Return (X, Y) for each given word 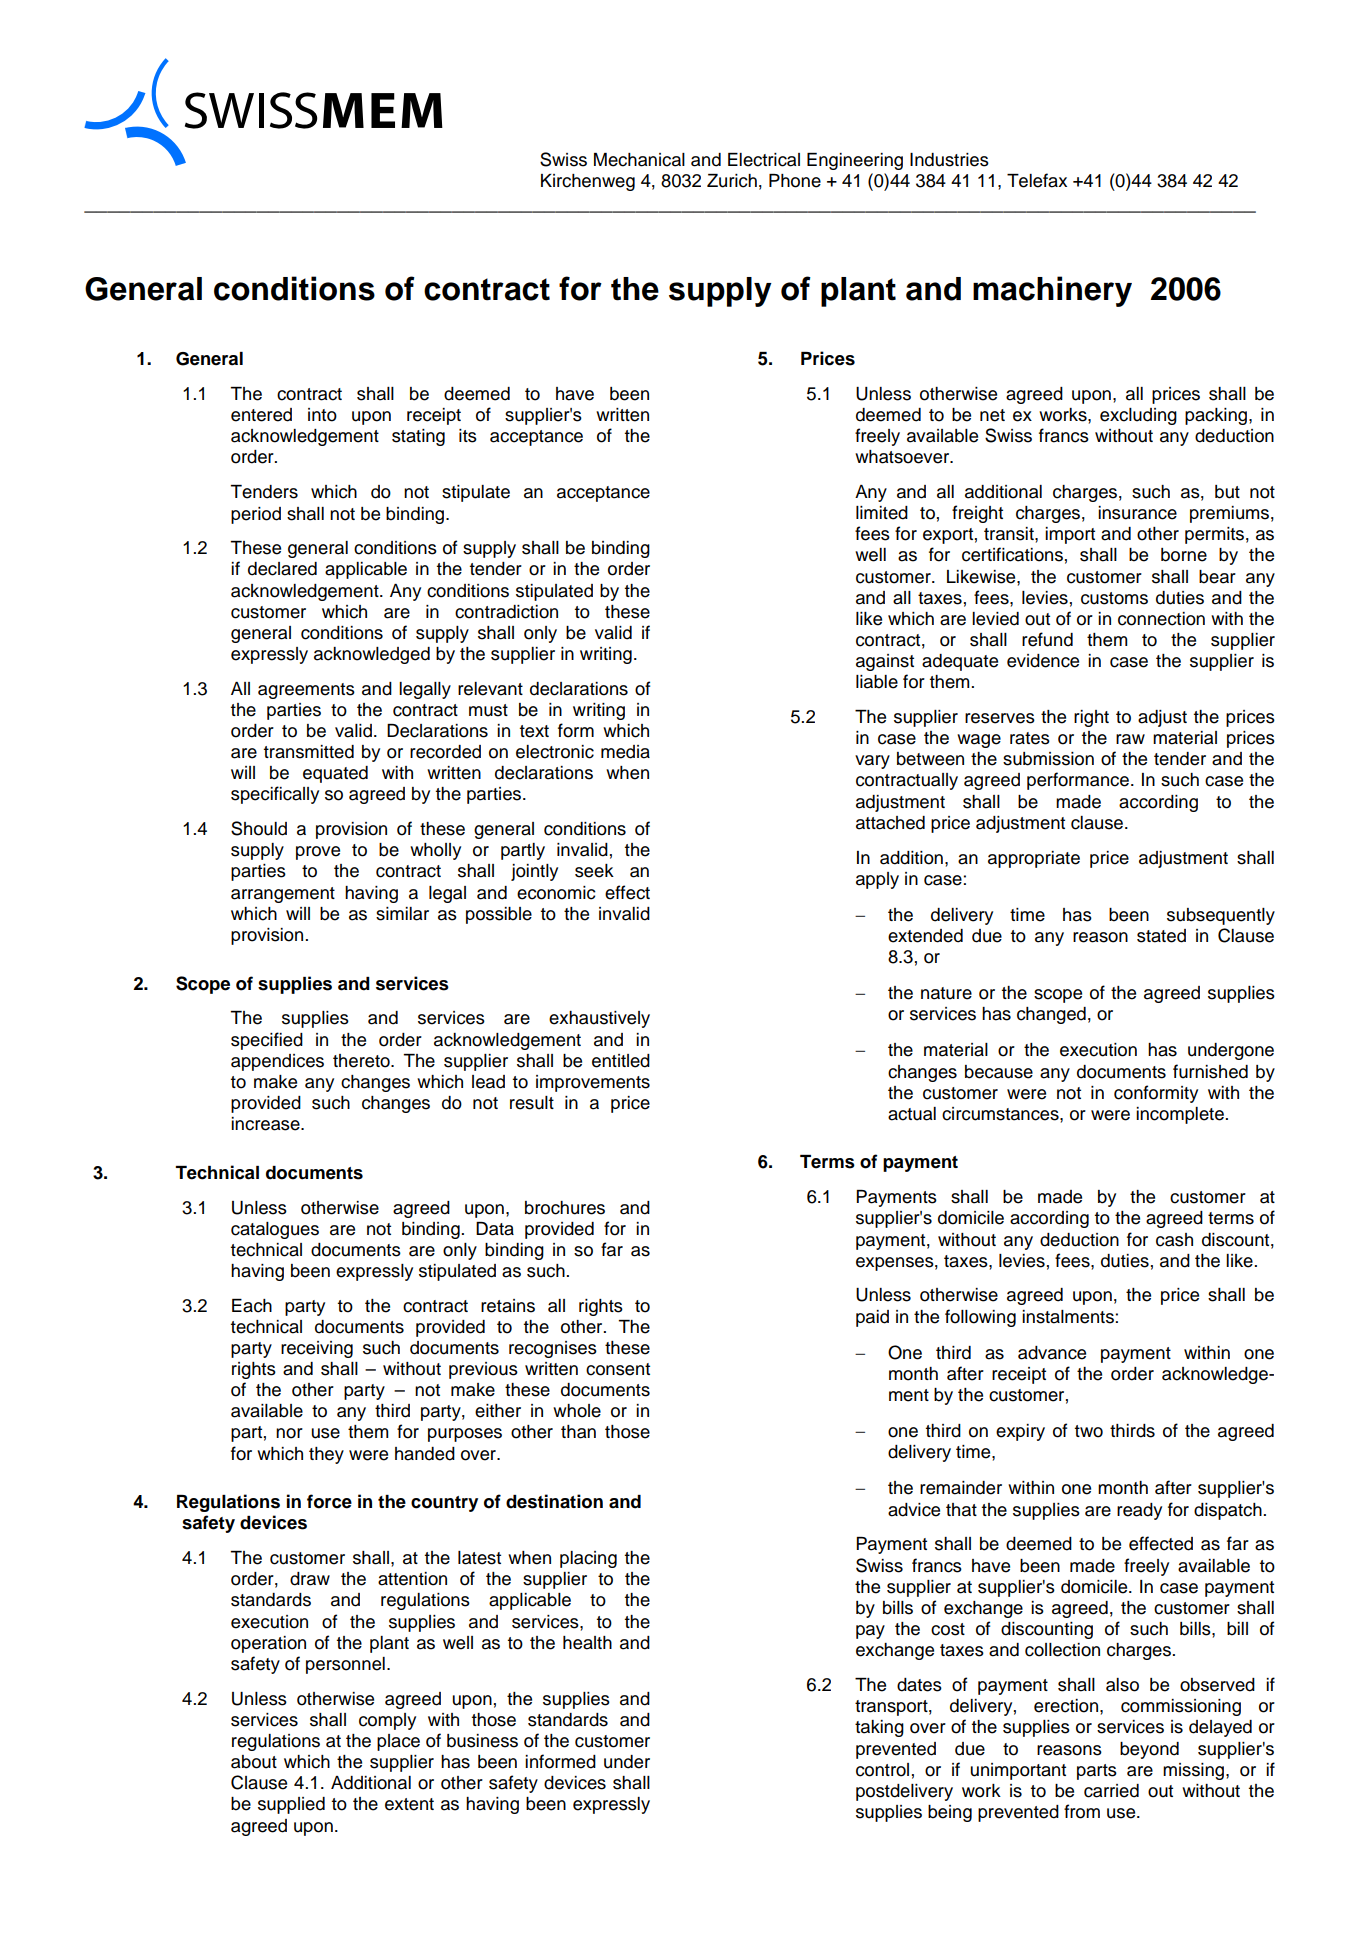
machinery (1052, 291)
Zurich (732, 181)
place (398, 1742)
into (322, 415)
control (882, 1770)
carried (1111, 1791)
